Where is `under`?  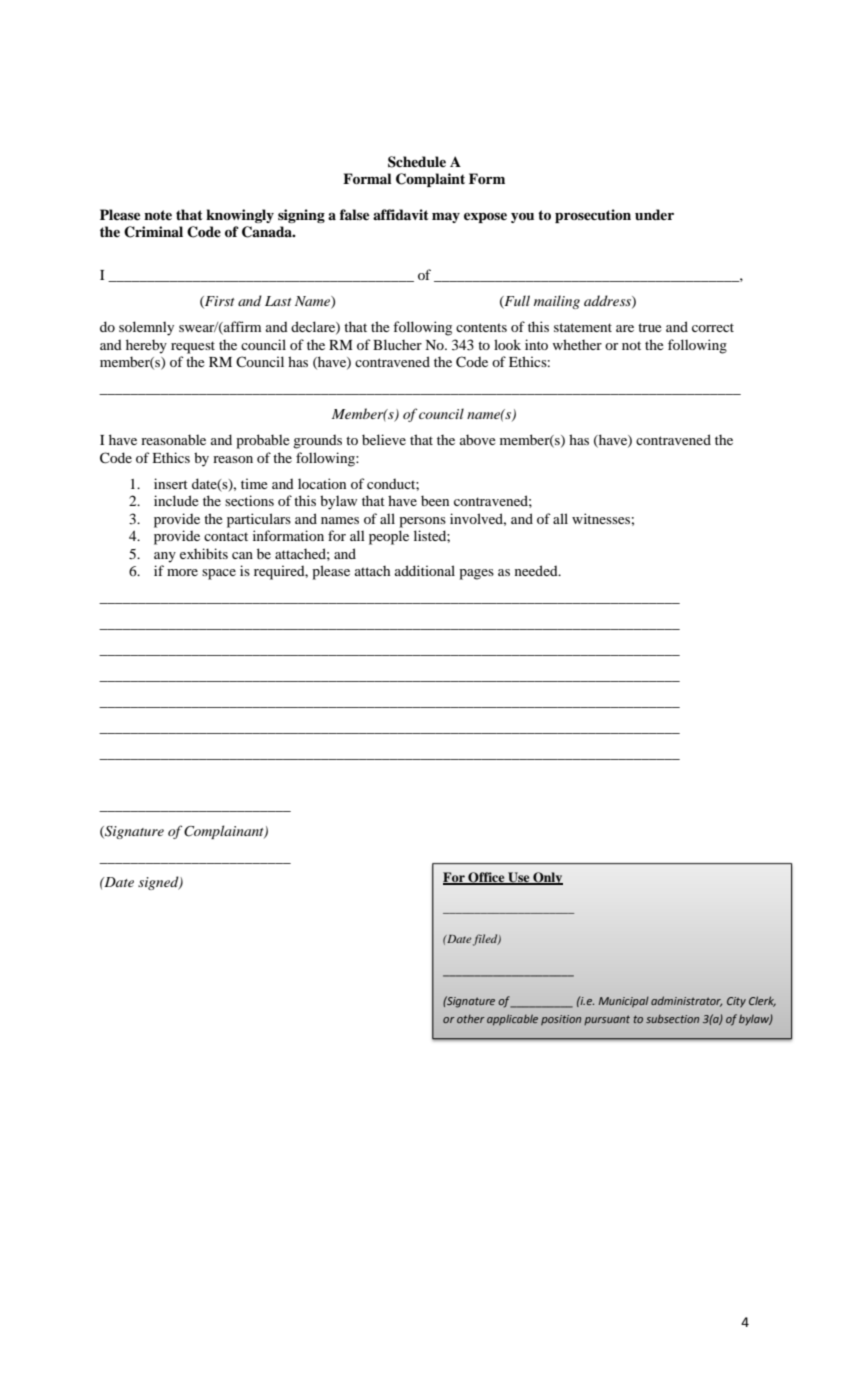 under is located at coordinates (654, 214).
